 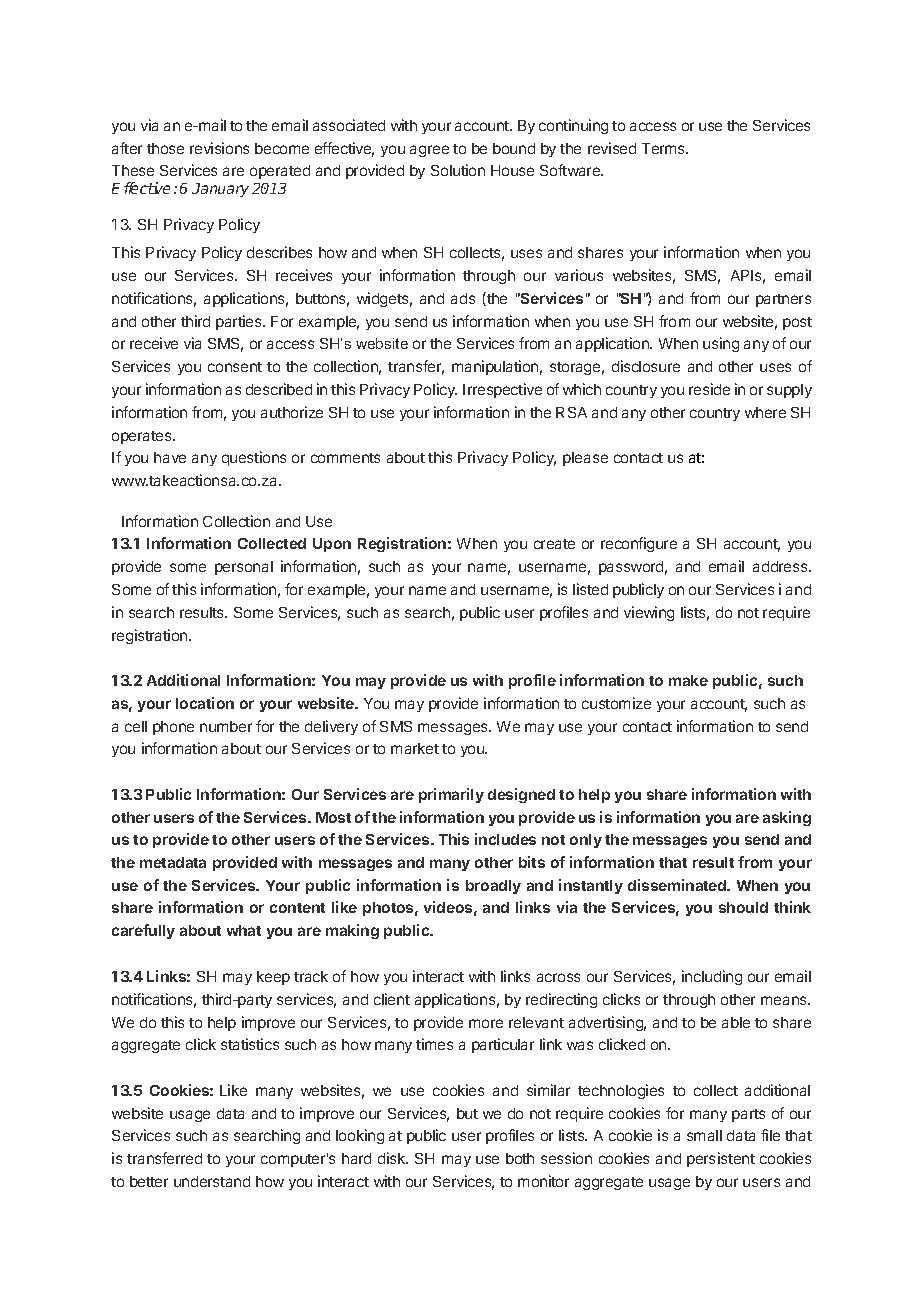 What do you see at coordinates (205, 703) in the screenshot?
I see `location` at bounding box center [205, 703].
